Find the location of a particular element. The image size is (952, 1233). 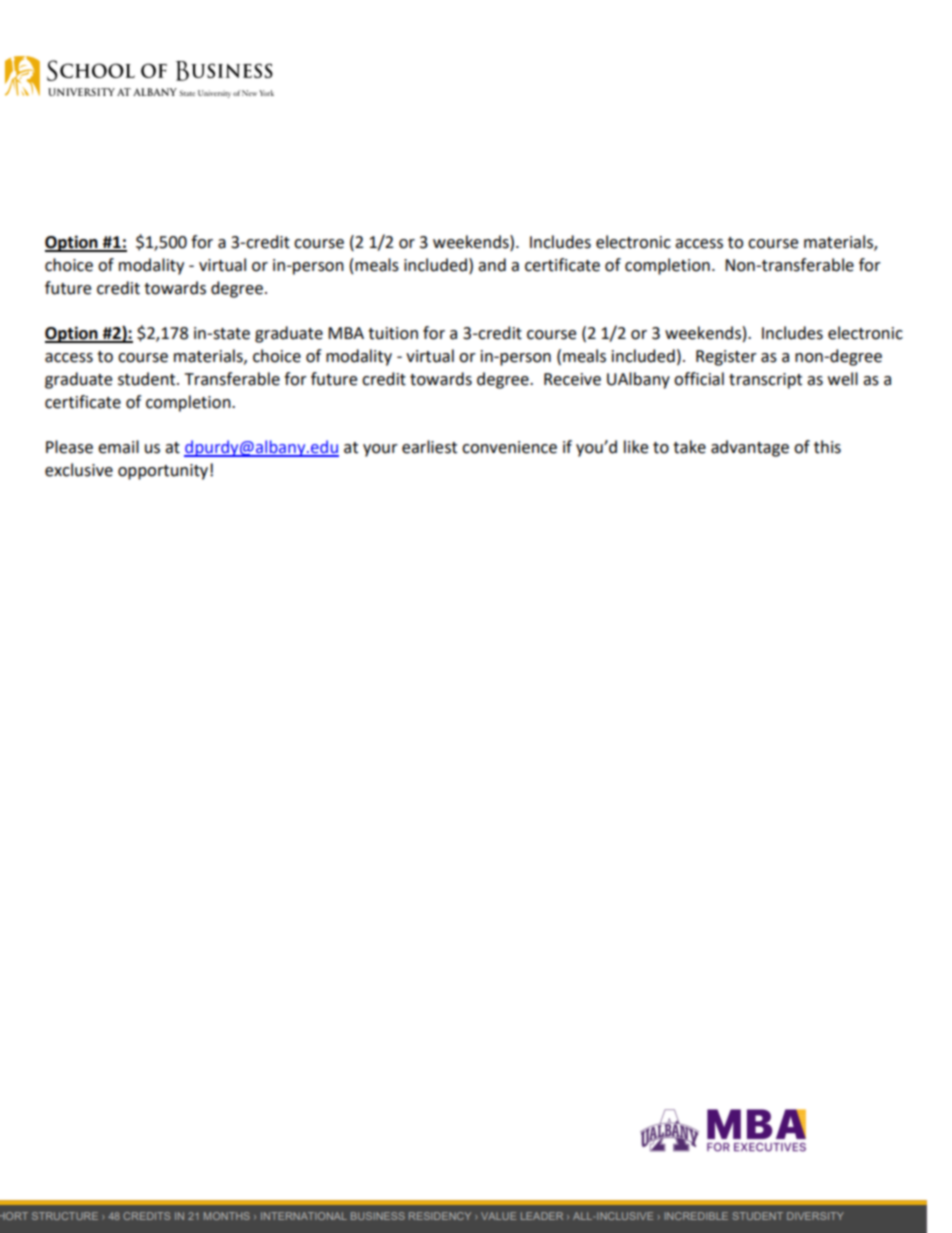

exclusive is located at coordinates (79, 470).
